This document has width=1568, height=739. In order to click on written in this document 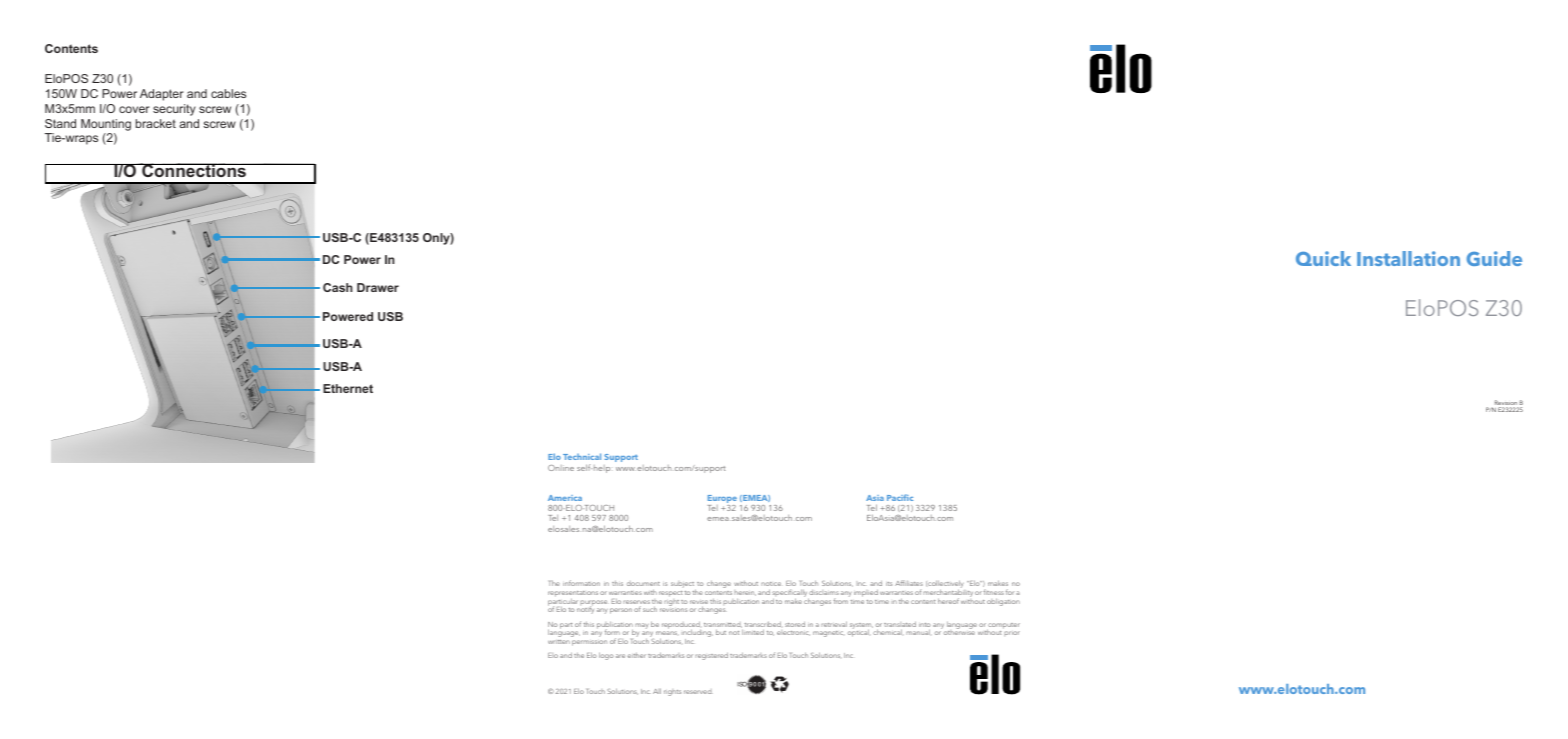, I will do `click(559, 642)`.
